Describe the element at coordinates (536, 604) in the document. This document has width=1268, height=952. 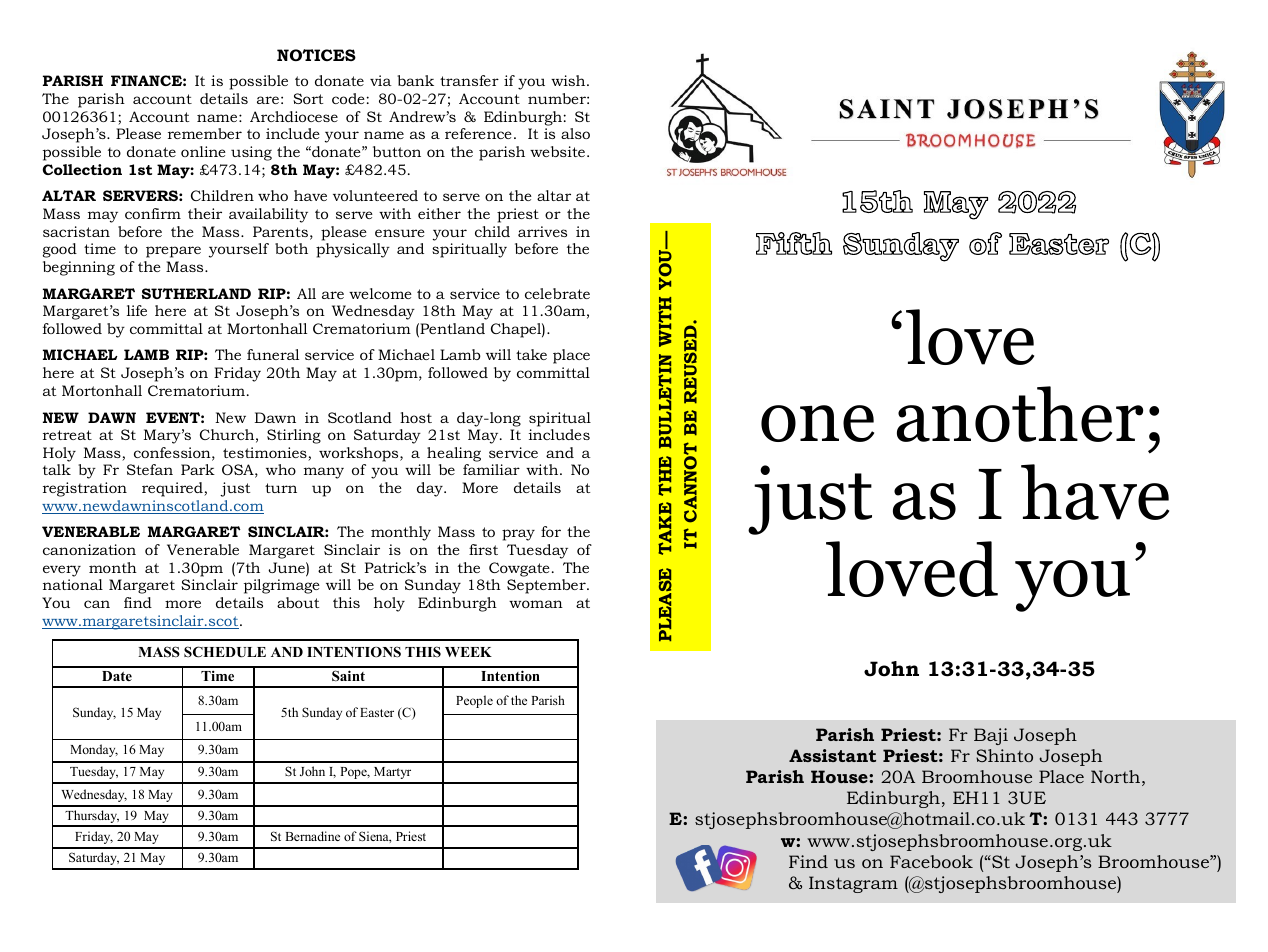
I see `woman` at that location.
